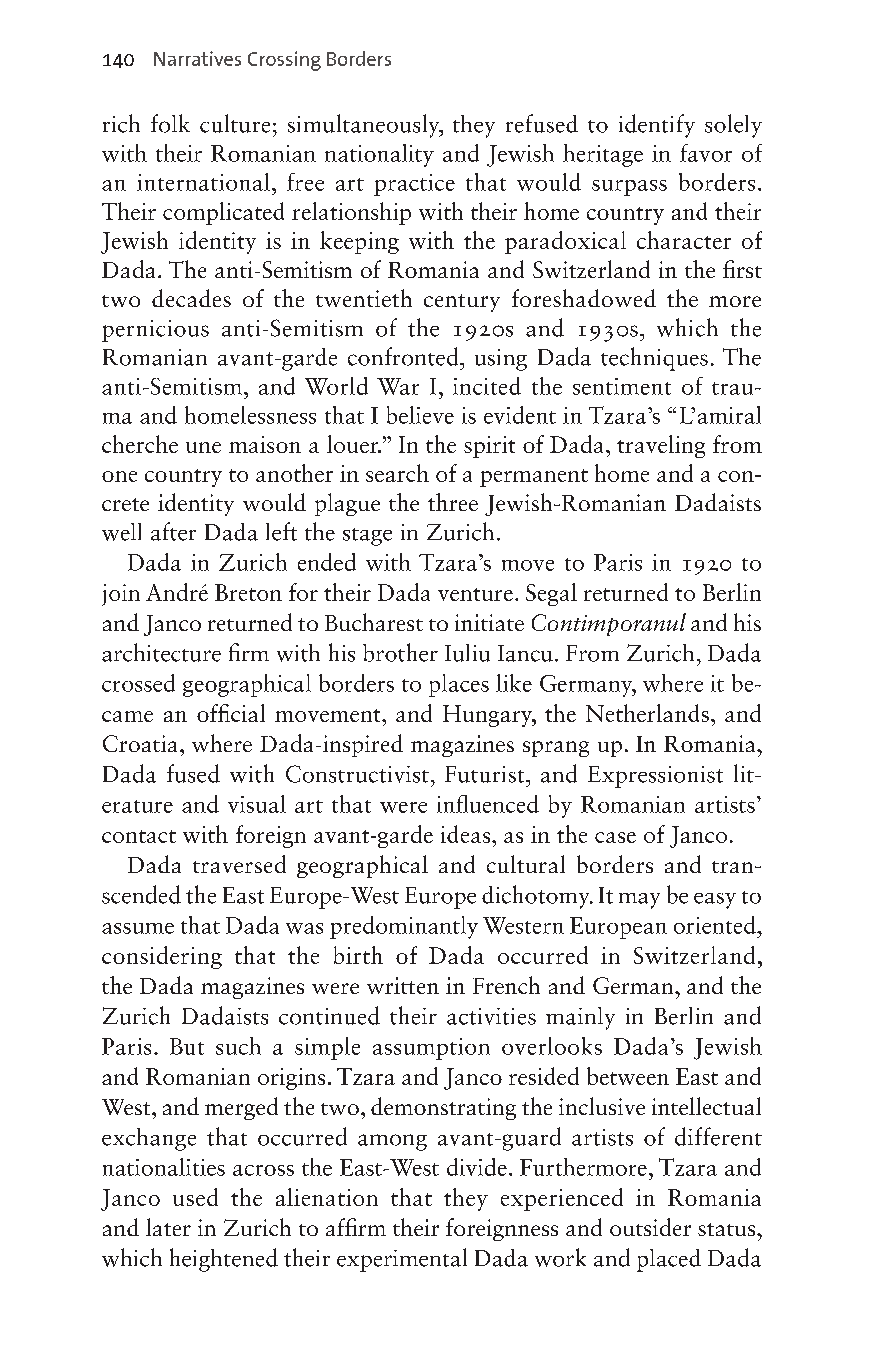  I want to click on ideas, so click(467, 834).
